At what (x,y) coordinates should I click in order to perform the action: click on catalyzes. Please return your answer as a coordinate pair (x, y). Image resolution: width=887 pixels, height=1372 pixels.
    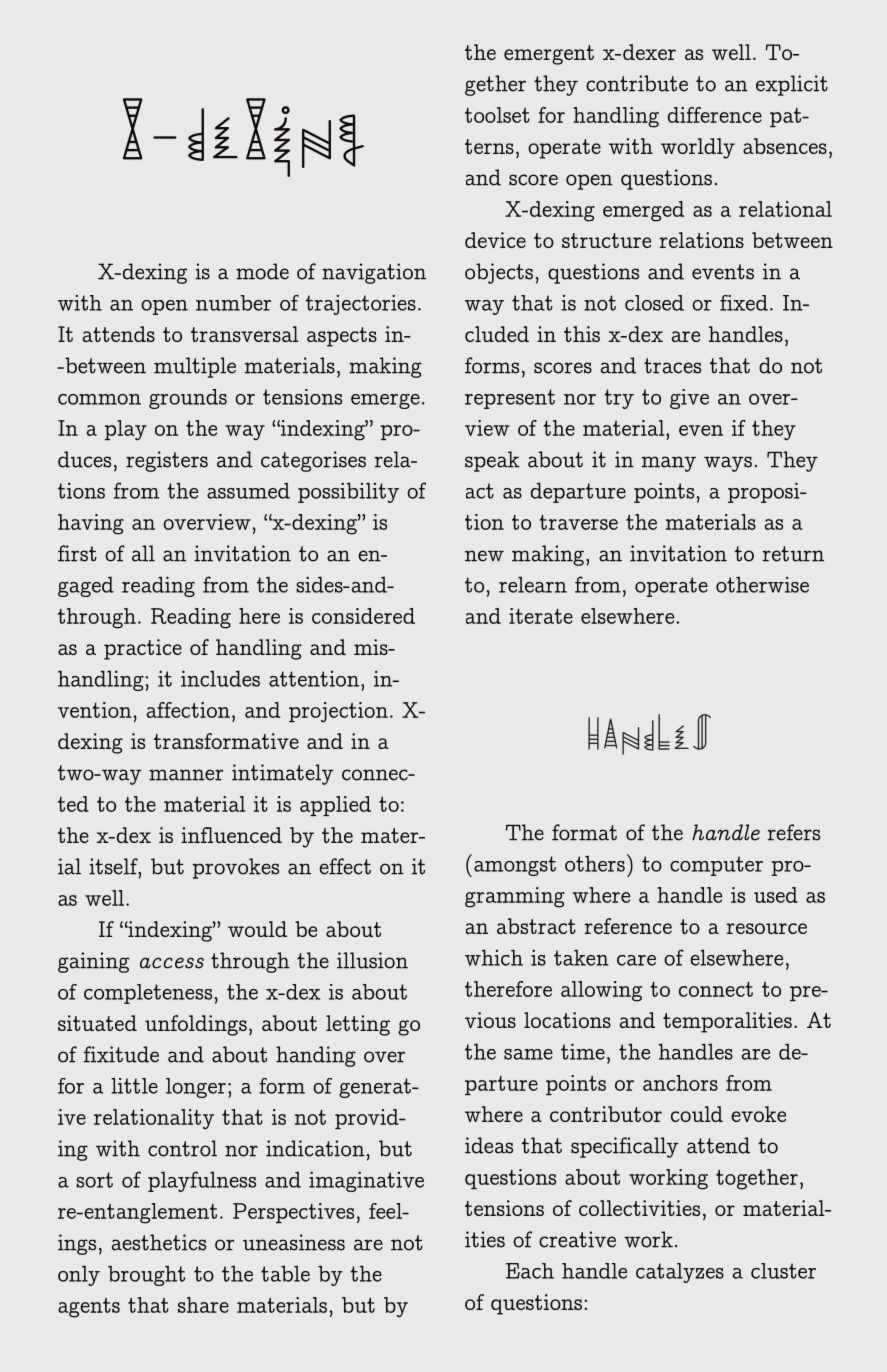
    Looking at the image, I should click on (680, 1273).
